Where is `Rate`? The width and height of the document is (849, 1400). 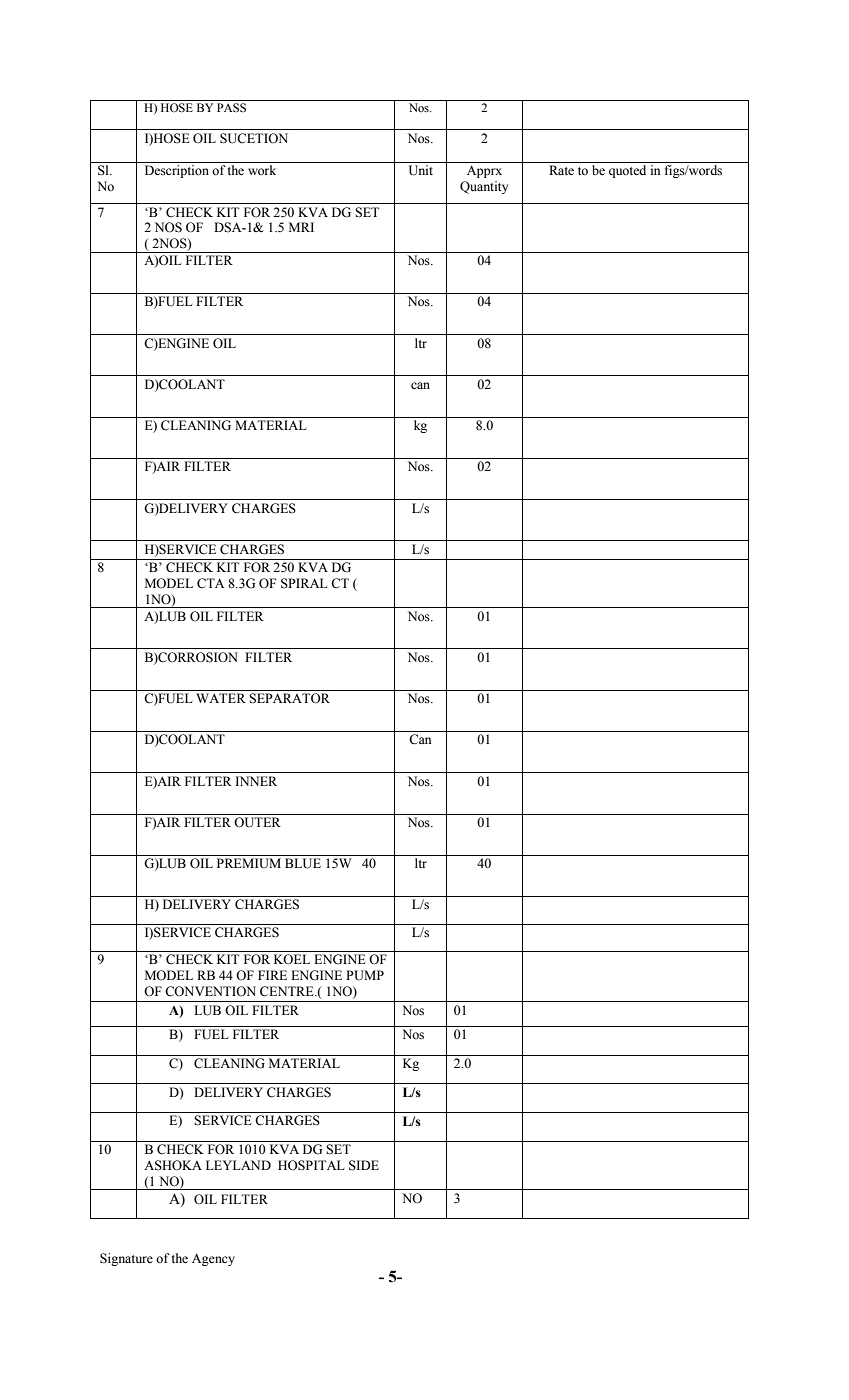
Rate is located at coordinates (561, 170).
